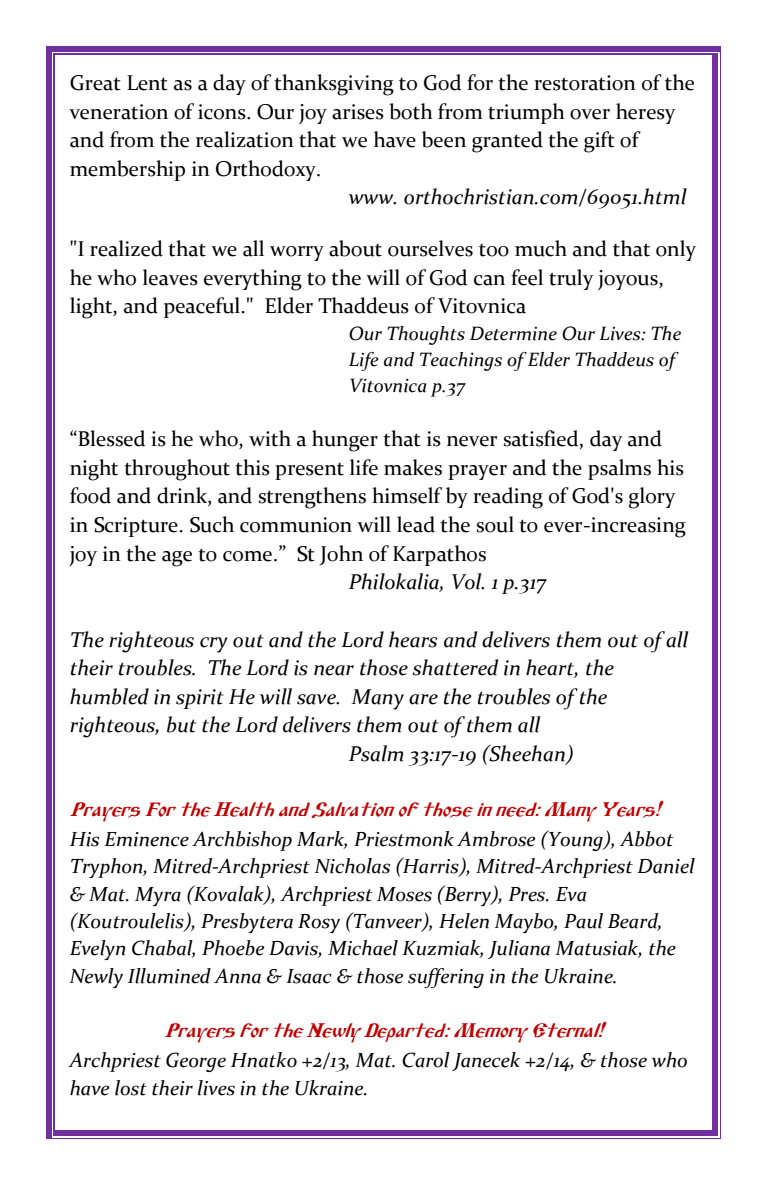  What do you see at coordinates (576, 840) in the image?
I see `Young` at bounding box center [576, 840].
